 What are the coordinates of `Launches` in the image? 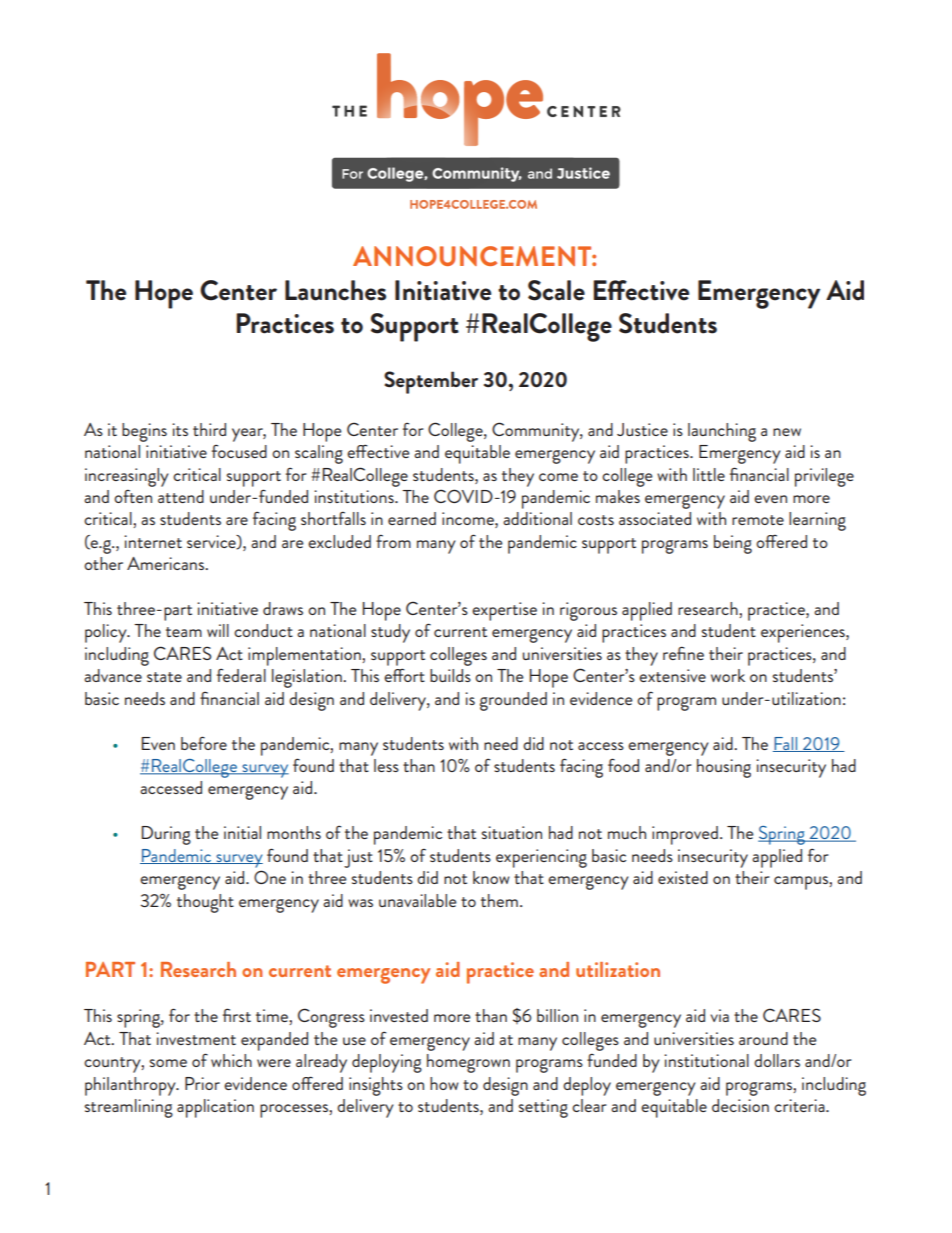 It's located at (335, 290).
